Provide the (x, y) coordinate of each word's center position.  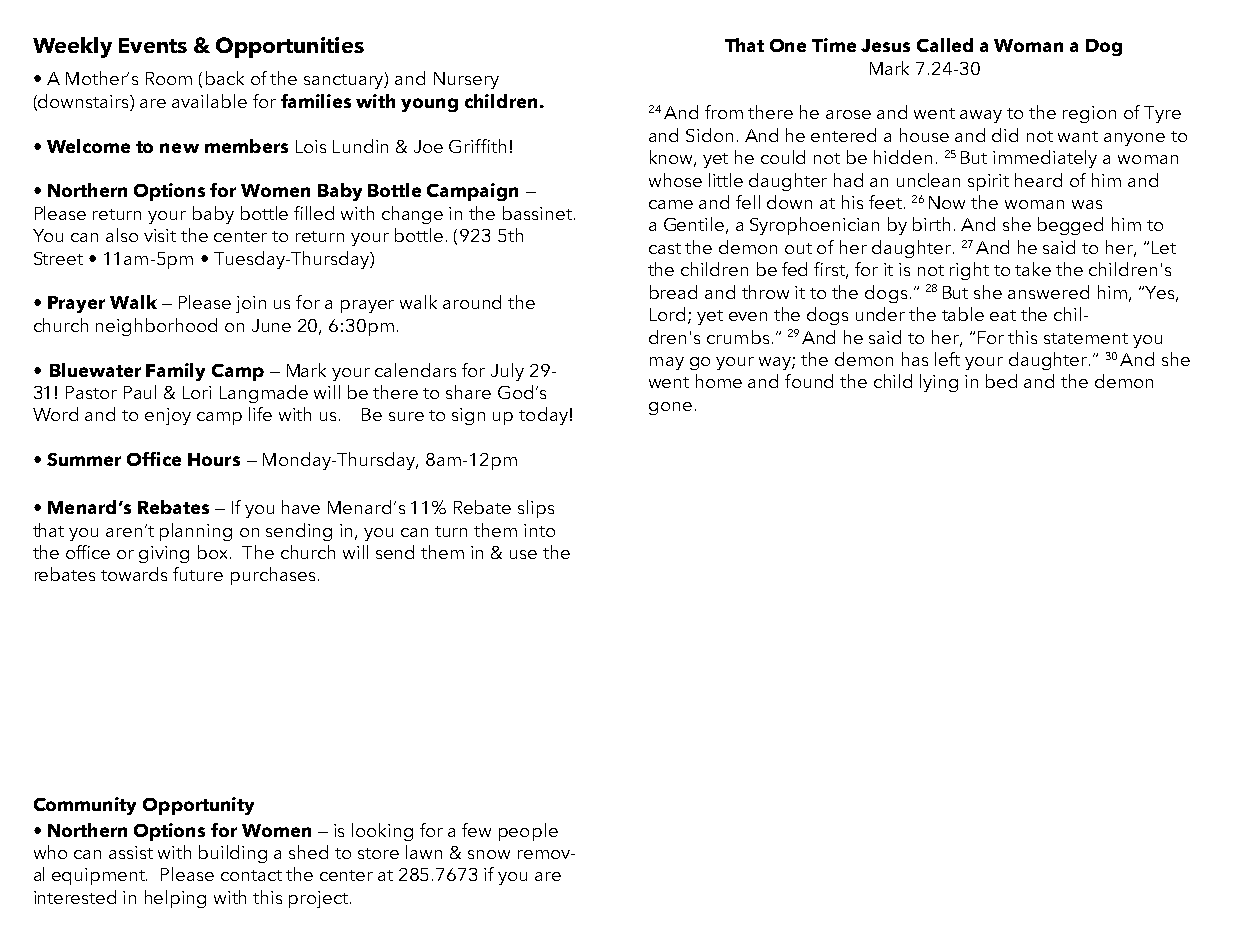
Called (945, 45)
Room (169, 78)
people (528, 832)
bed (1001, 381)
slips (536, 509)
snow (489, 854)
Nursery (466, 80)
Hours (214, 459)
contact (251, 875)
